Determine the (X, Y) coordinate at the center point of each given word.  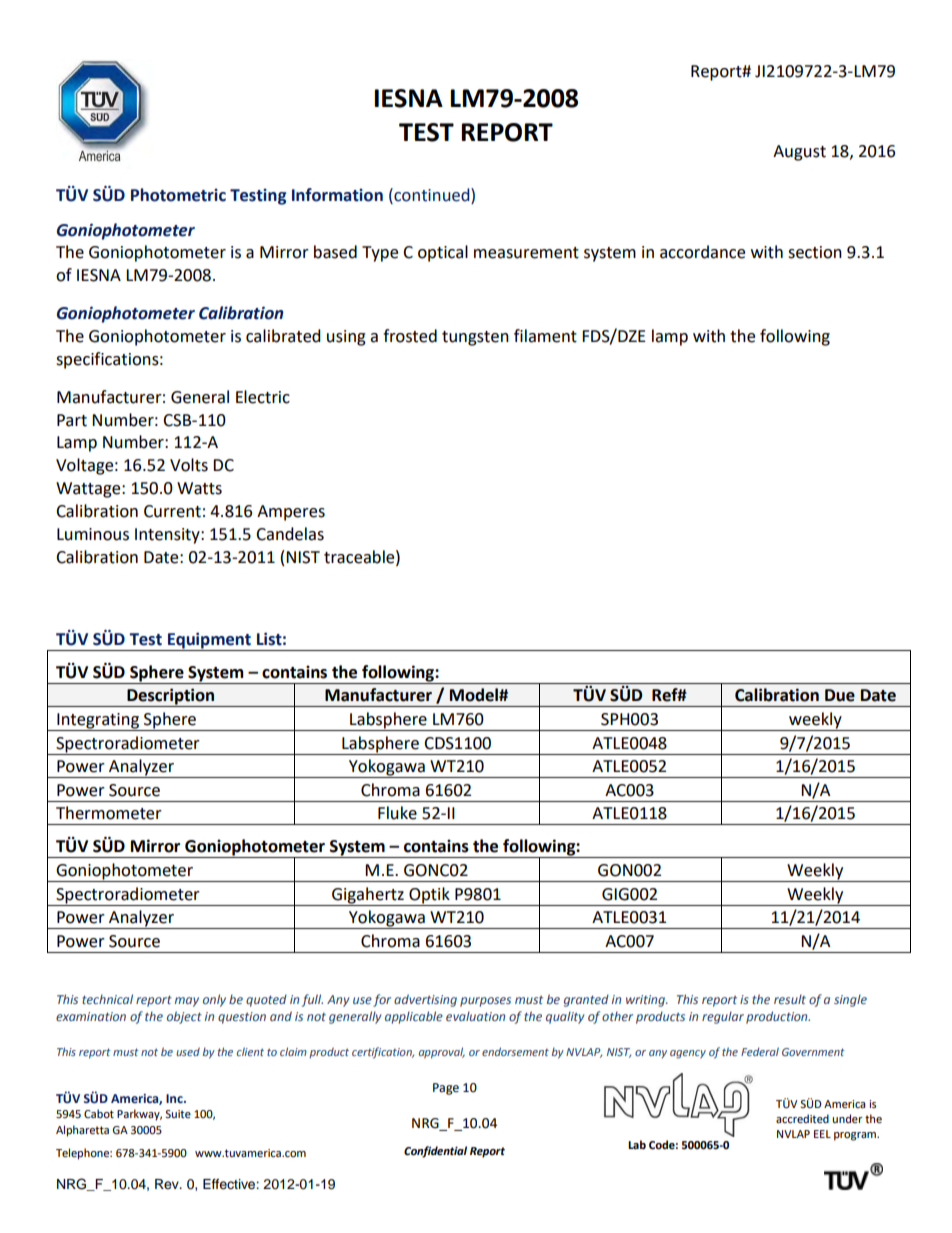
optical (443, 253)
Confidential (435, 1152)
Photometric (178, 195)
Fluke (397, 813)
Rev (168, 1184)
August (799, 153)
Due (840, 695)
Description (171, 697)
